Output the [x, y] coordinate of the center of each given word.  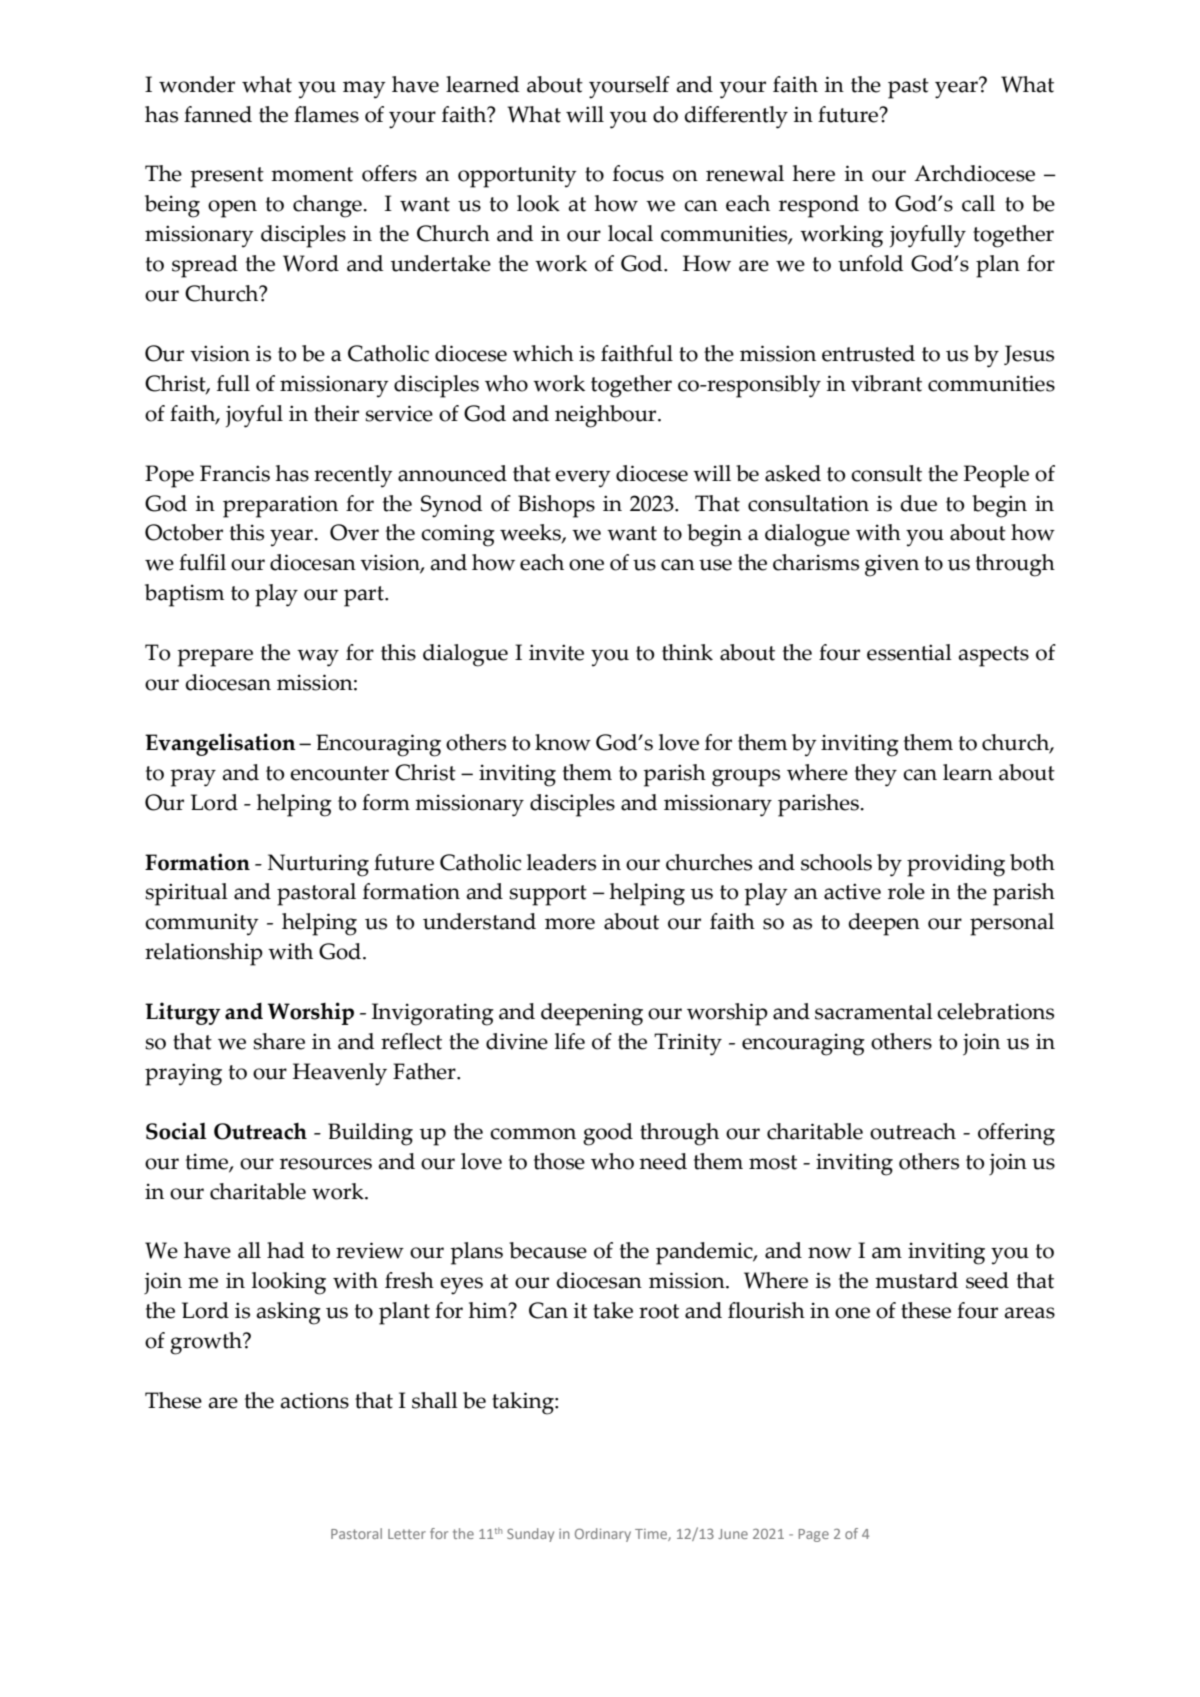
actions [314, 1400]
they [876, 775]
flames [326, 114]
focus [638, 173]
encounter [339, 773]
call [978, 203]
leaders [561, 862]
